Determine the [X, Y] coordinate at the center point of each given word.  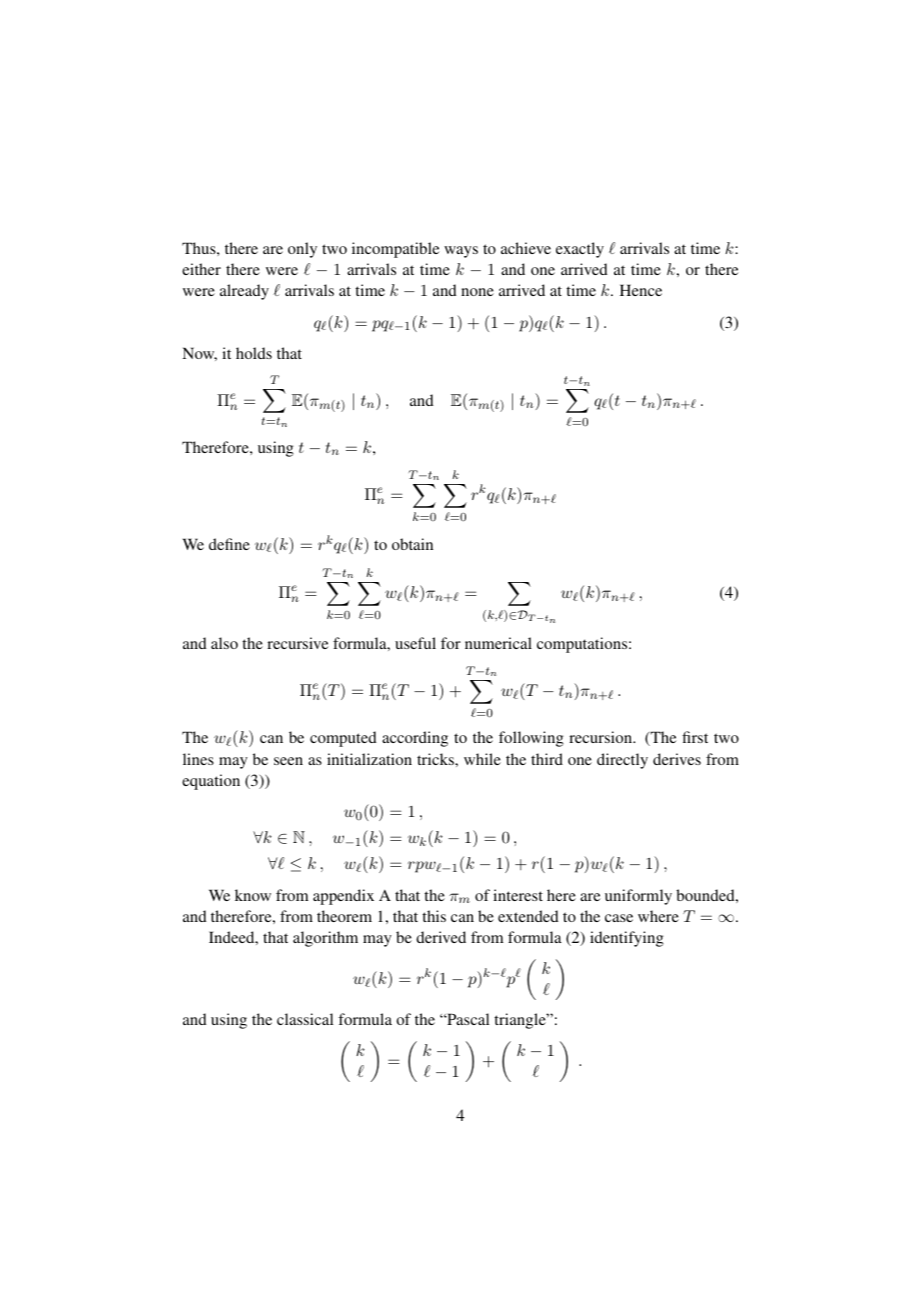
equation [211, 782]
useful [415, 643]
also [224, 643]
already [244, 292]
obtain [412, 544]
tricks [436, 759]
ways [461, 252]
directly [622, 761]
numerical [498, 643]
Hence [641, 290]
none [477, 292]
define [229, 544]
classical [305, 1019]
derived [441, 937]
